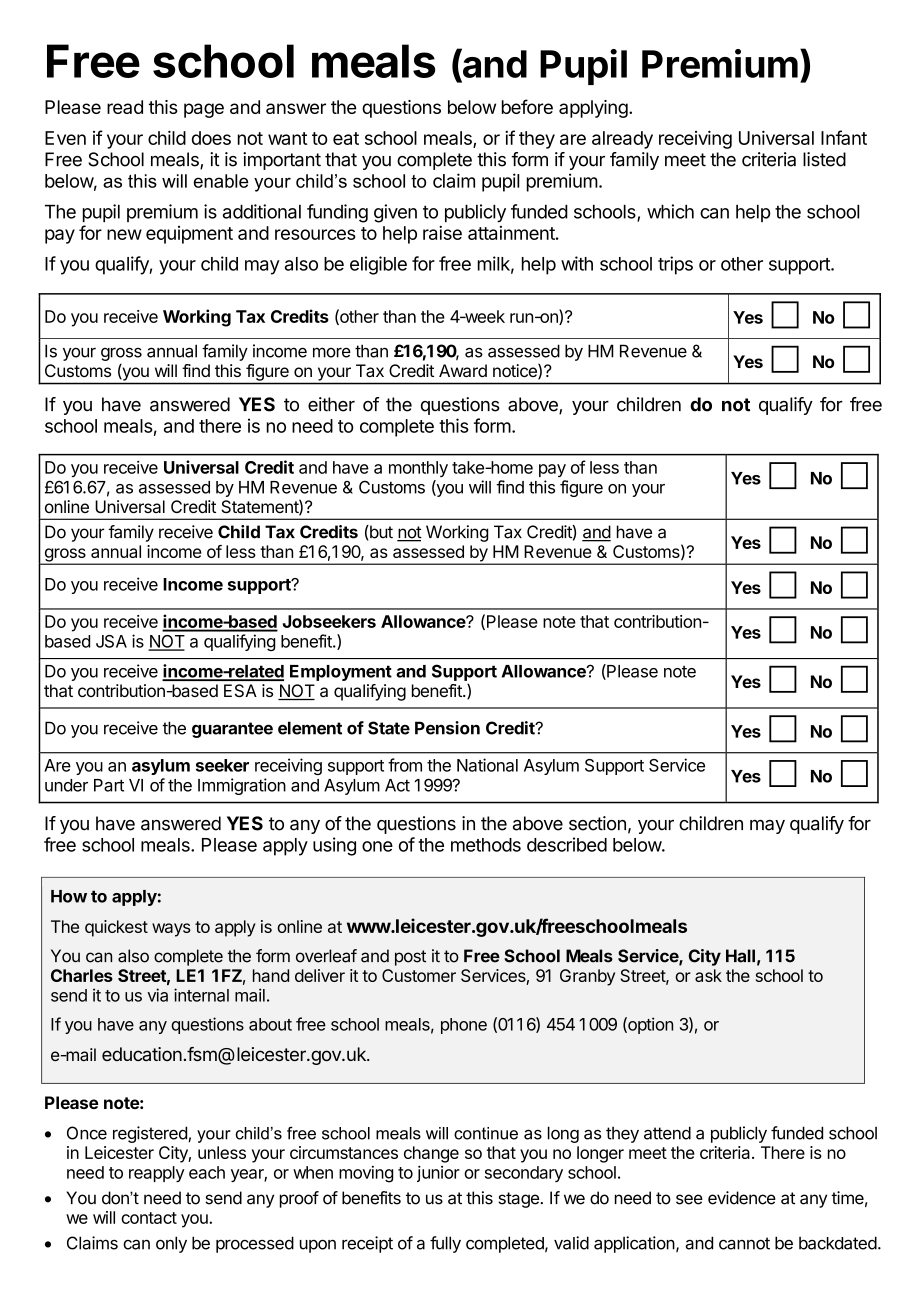  Describe the element at coordinates (597, 823) in the image. I see `section` at that location.
